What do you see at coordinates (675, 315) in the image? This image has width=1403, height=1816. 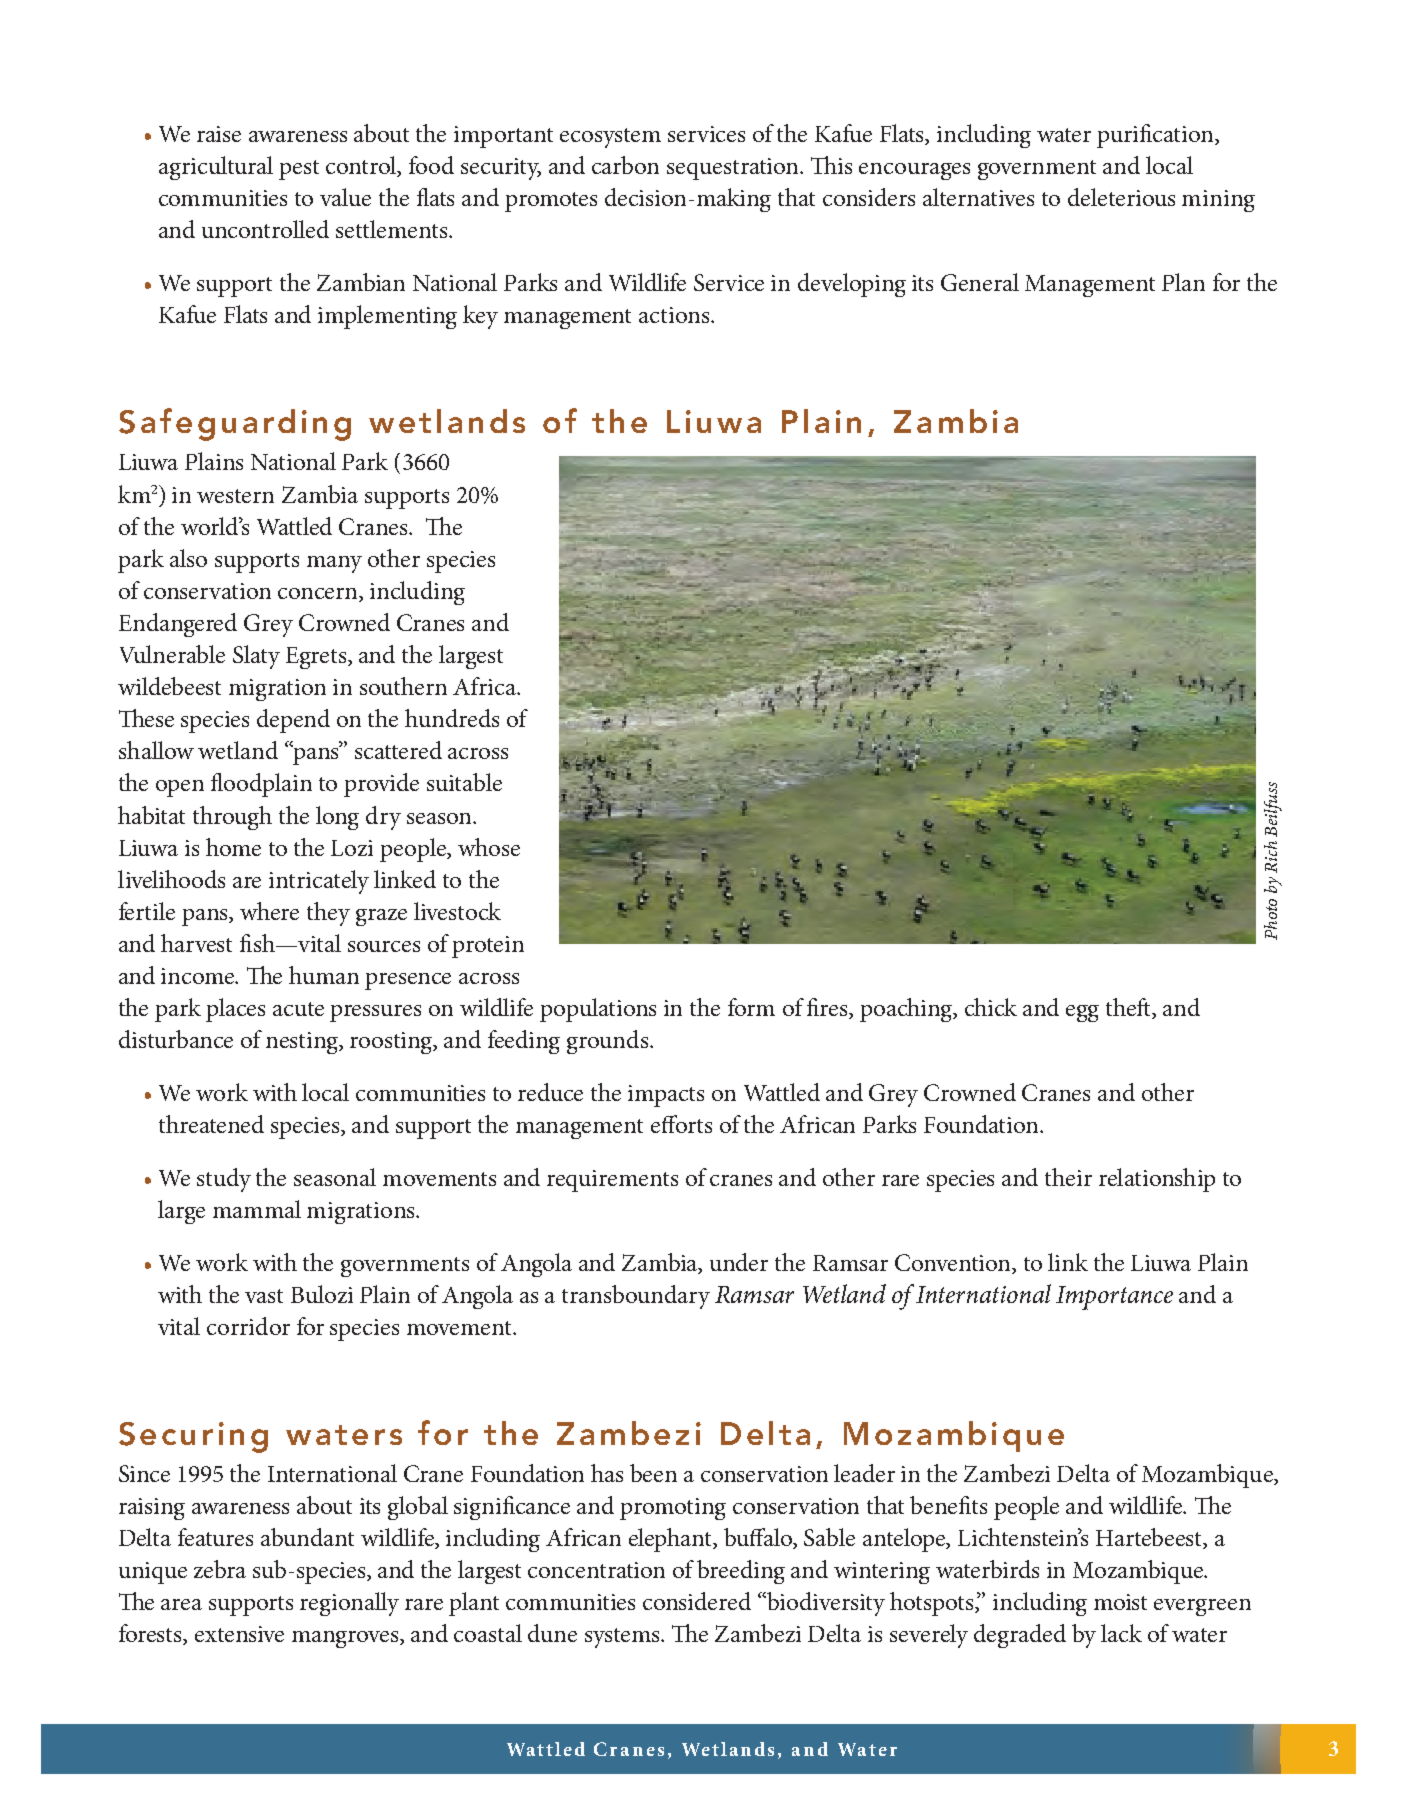 I see `actions` at bounding box center [675, 315].
